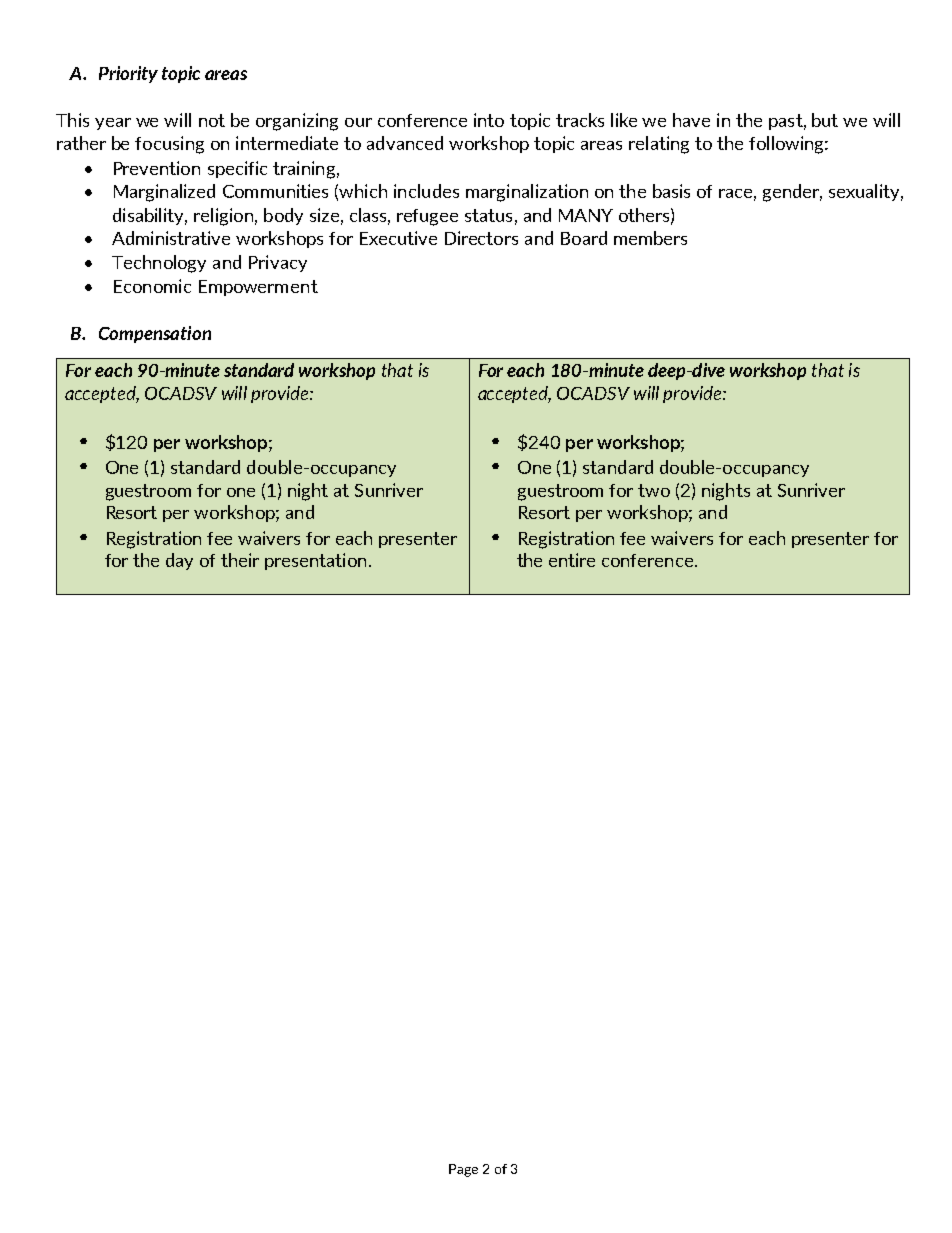  I want to click on their, so click(240, 560).
